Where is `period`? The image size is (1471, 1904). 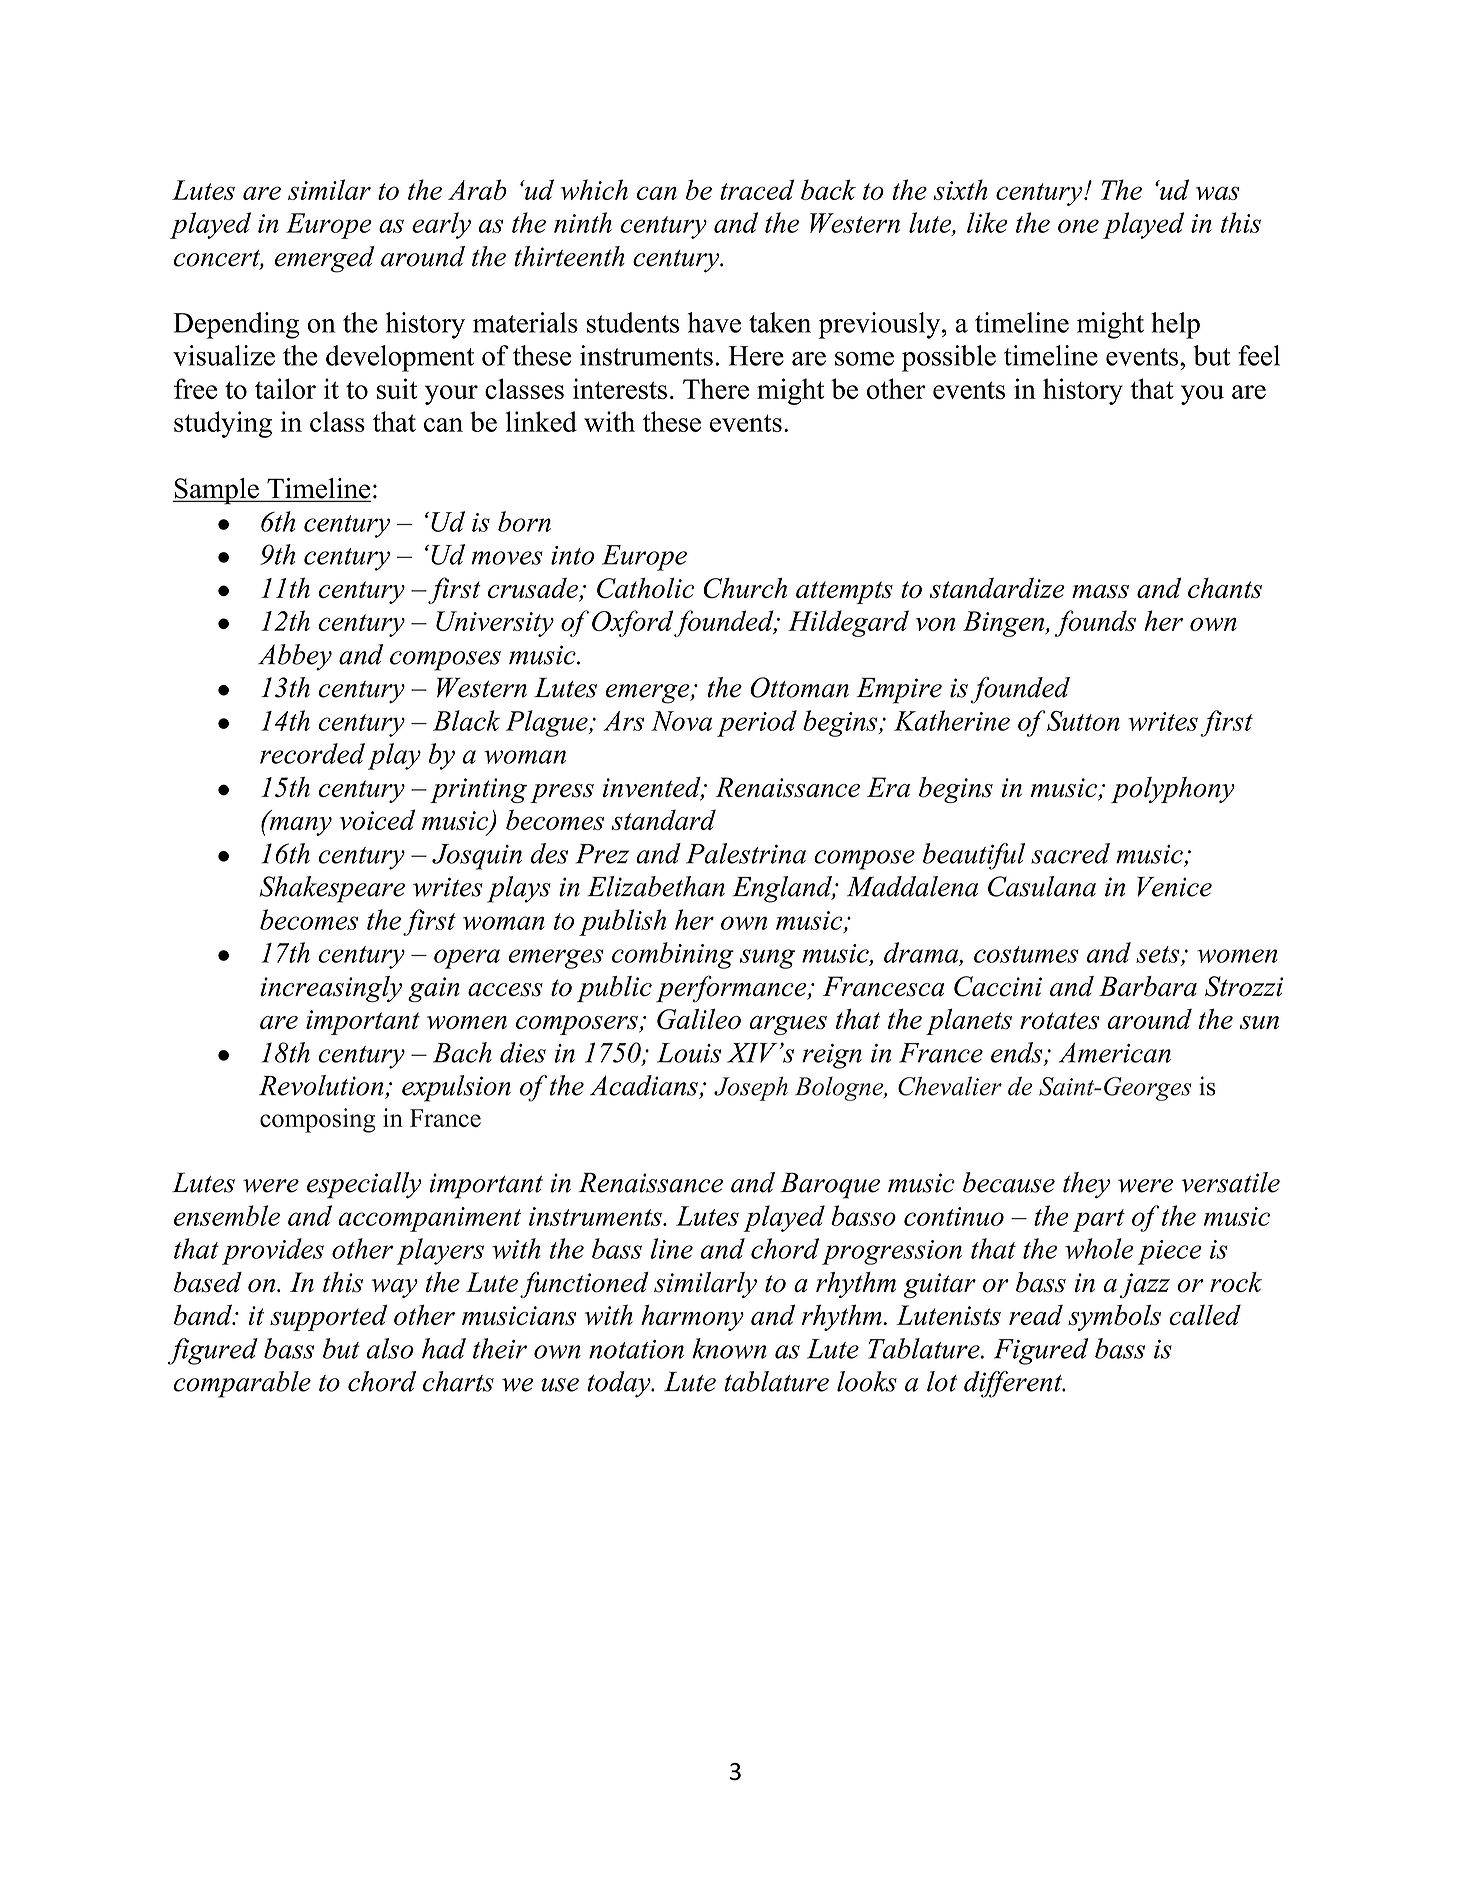
period is located at coordinates (757, 723).
